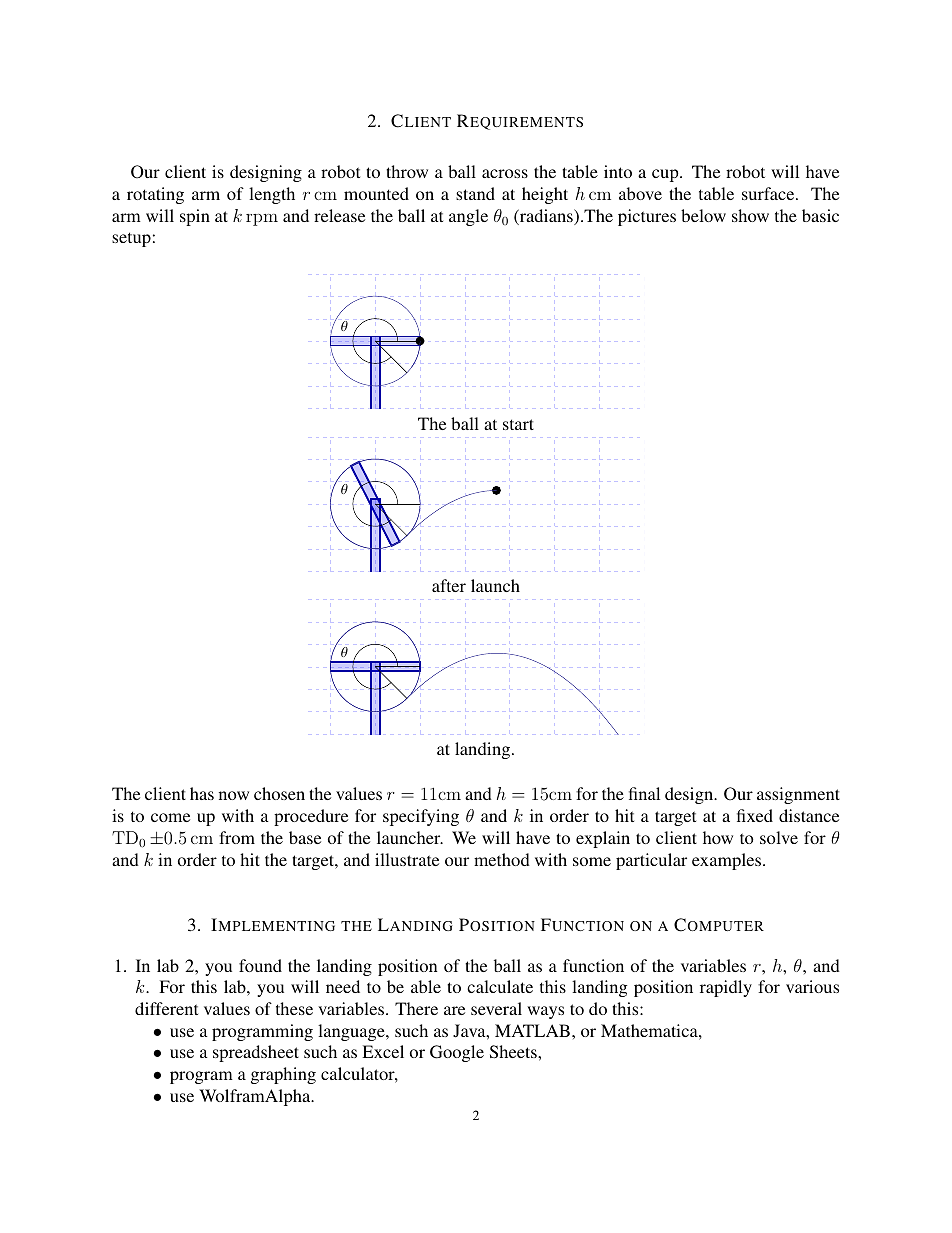 Image resolution: width=952 pixels, height=1233 pixels. Describe the element at coordinates (457, 1053) in the image. I see `Google` at that location.
